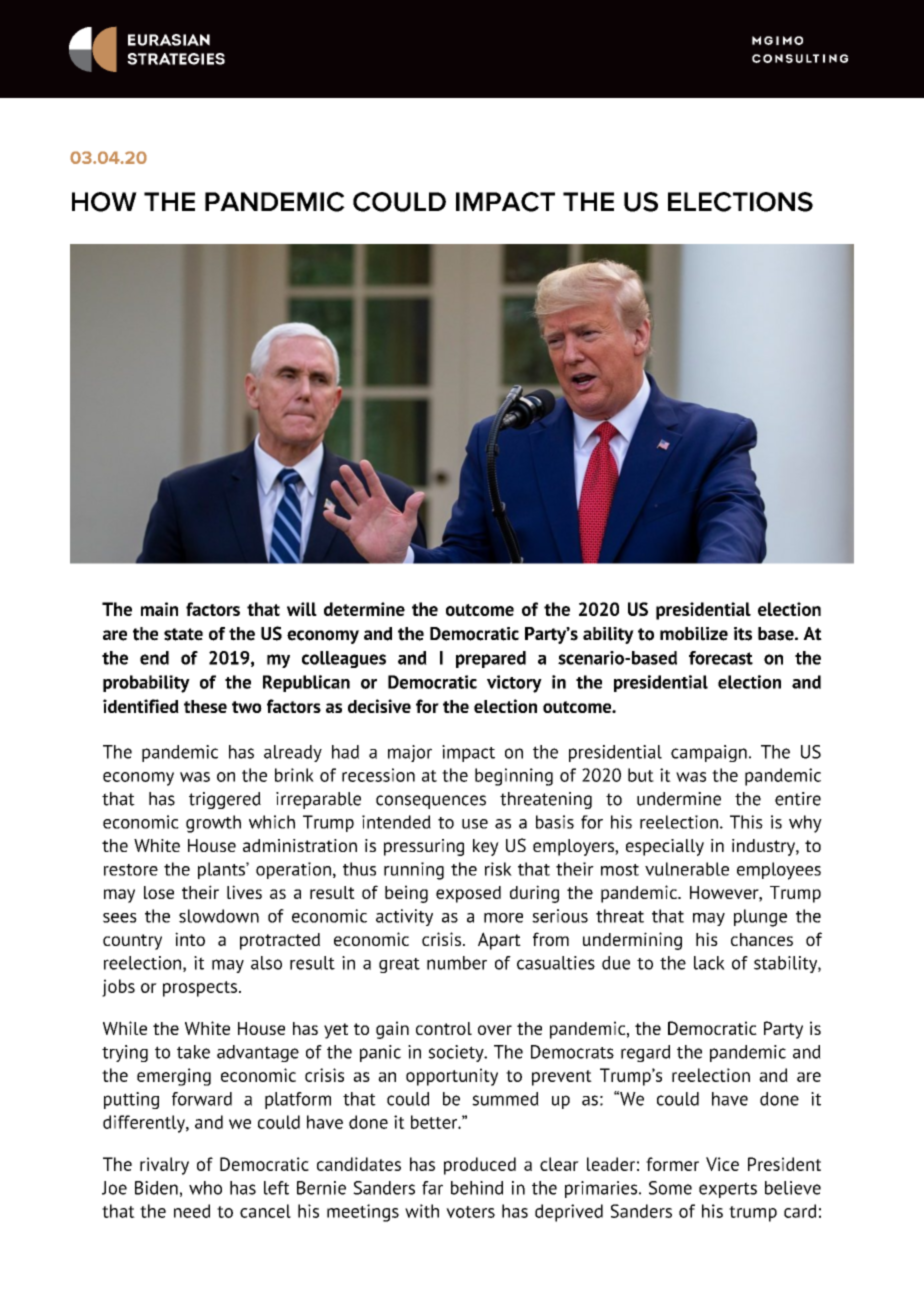 This screenshot has height=1308, width=924. What do you see at coordinates (201, 989) in the screenshot?
I see `prospects` at bounding box center [201, 989].
